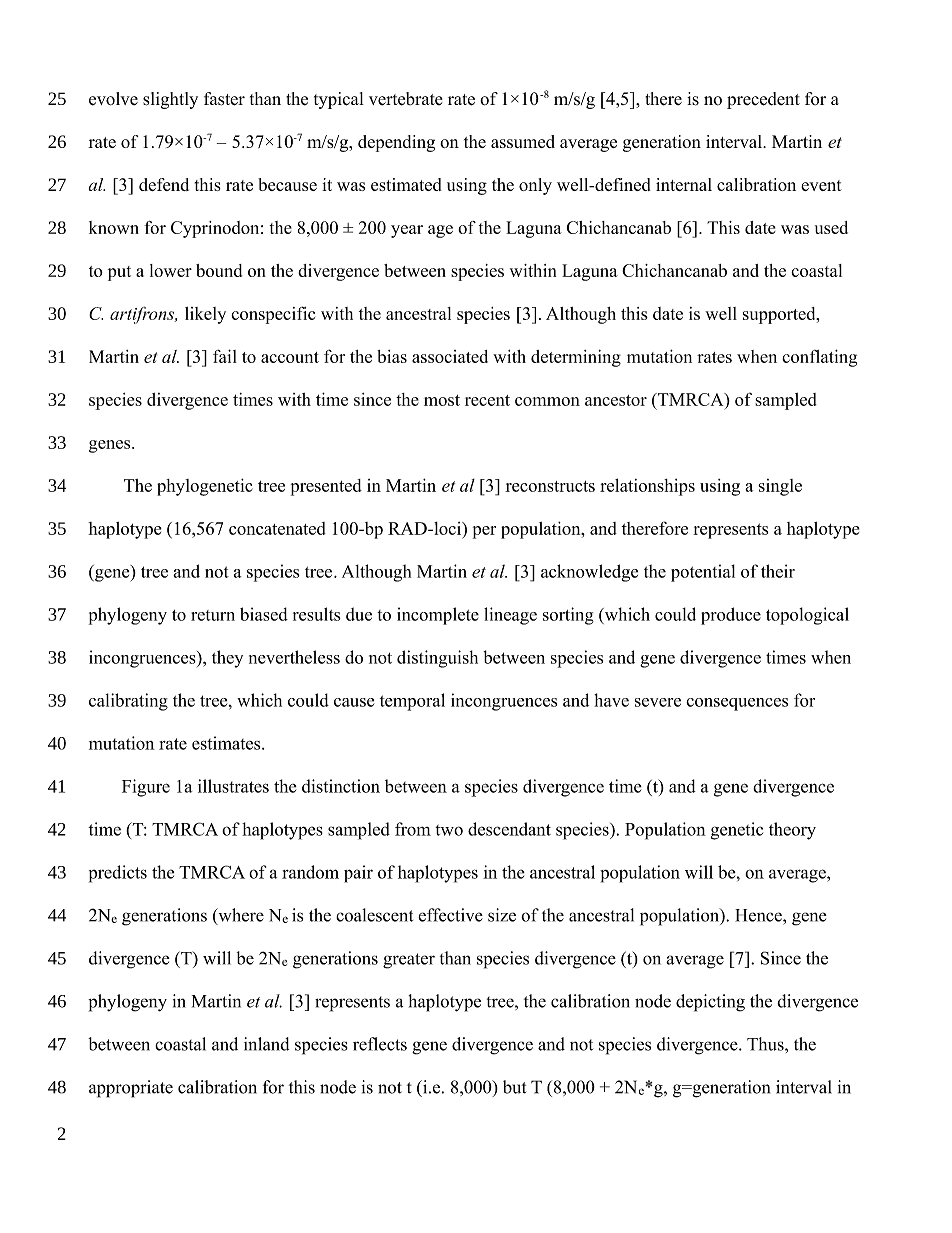 The height and width of the document is (1233, 952). I want to click on assumed, so click(523, 141).
